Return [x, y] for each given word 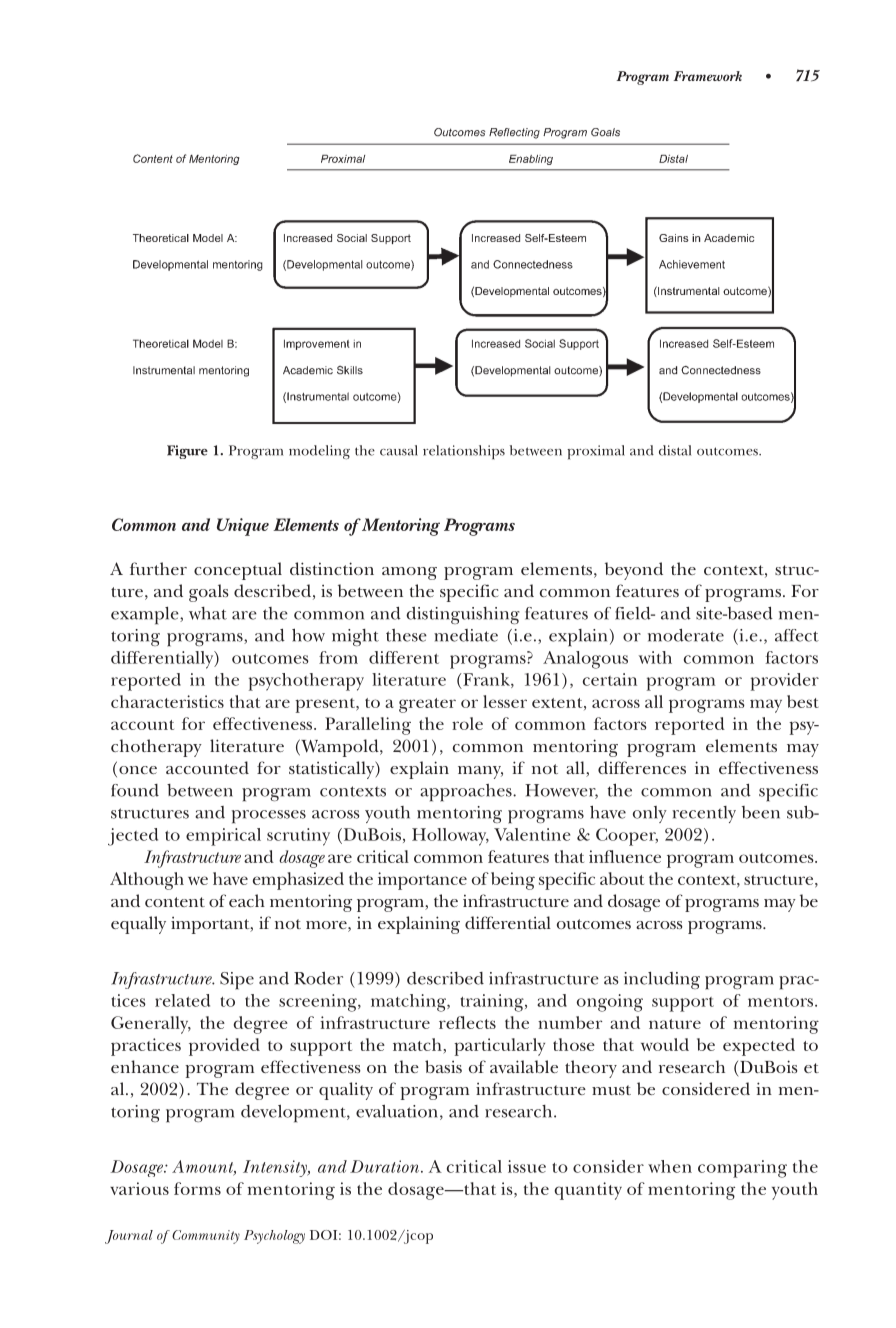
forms [197, 1188]
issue [527, 1166]
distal [675, 450]
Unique [243, 527]
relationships [464, 452]
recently [704, 814]
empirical [223, 837]
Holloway [450, 837]
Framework [708, 76]
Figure [187, 452]
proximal [596, 452]
